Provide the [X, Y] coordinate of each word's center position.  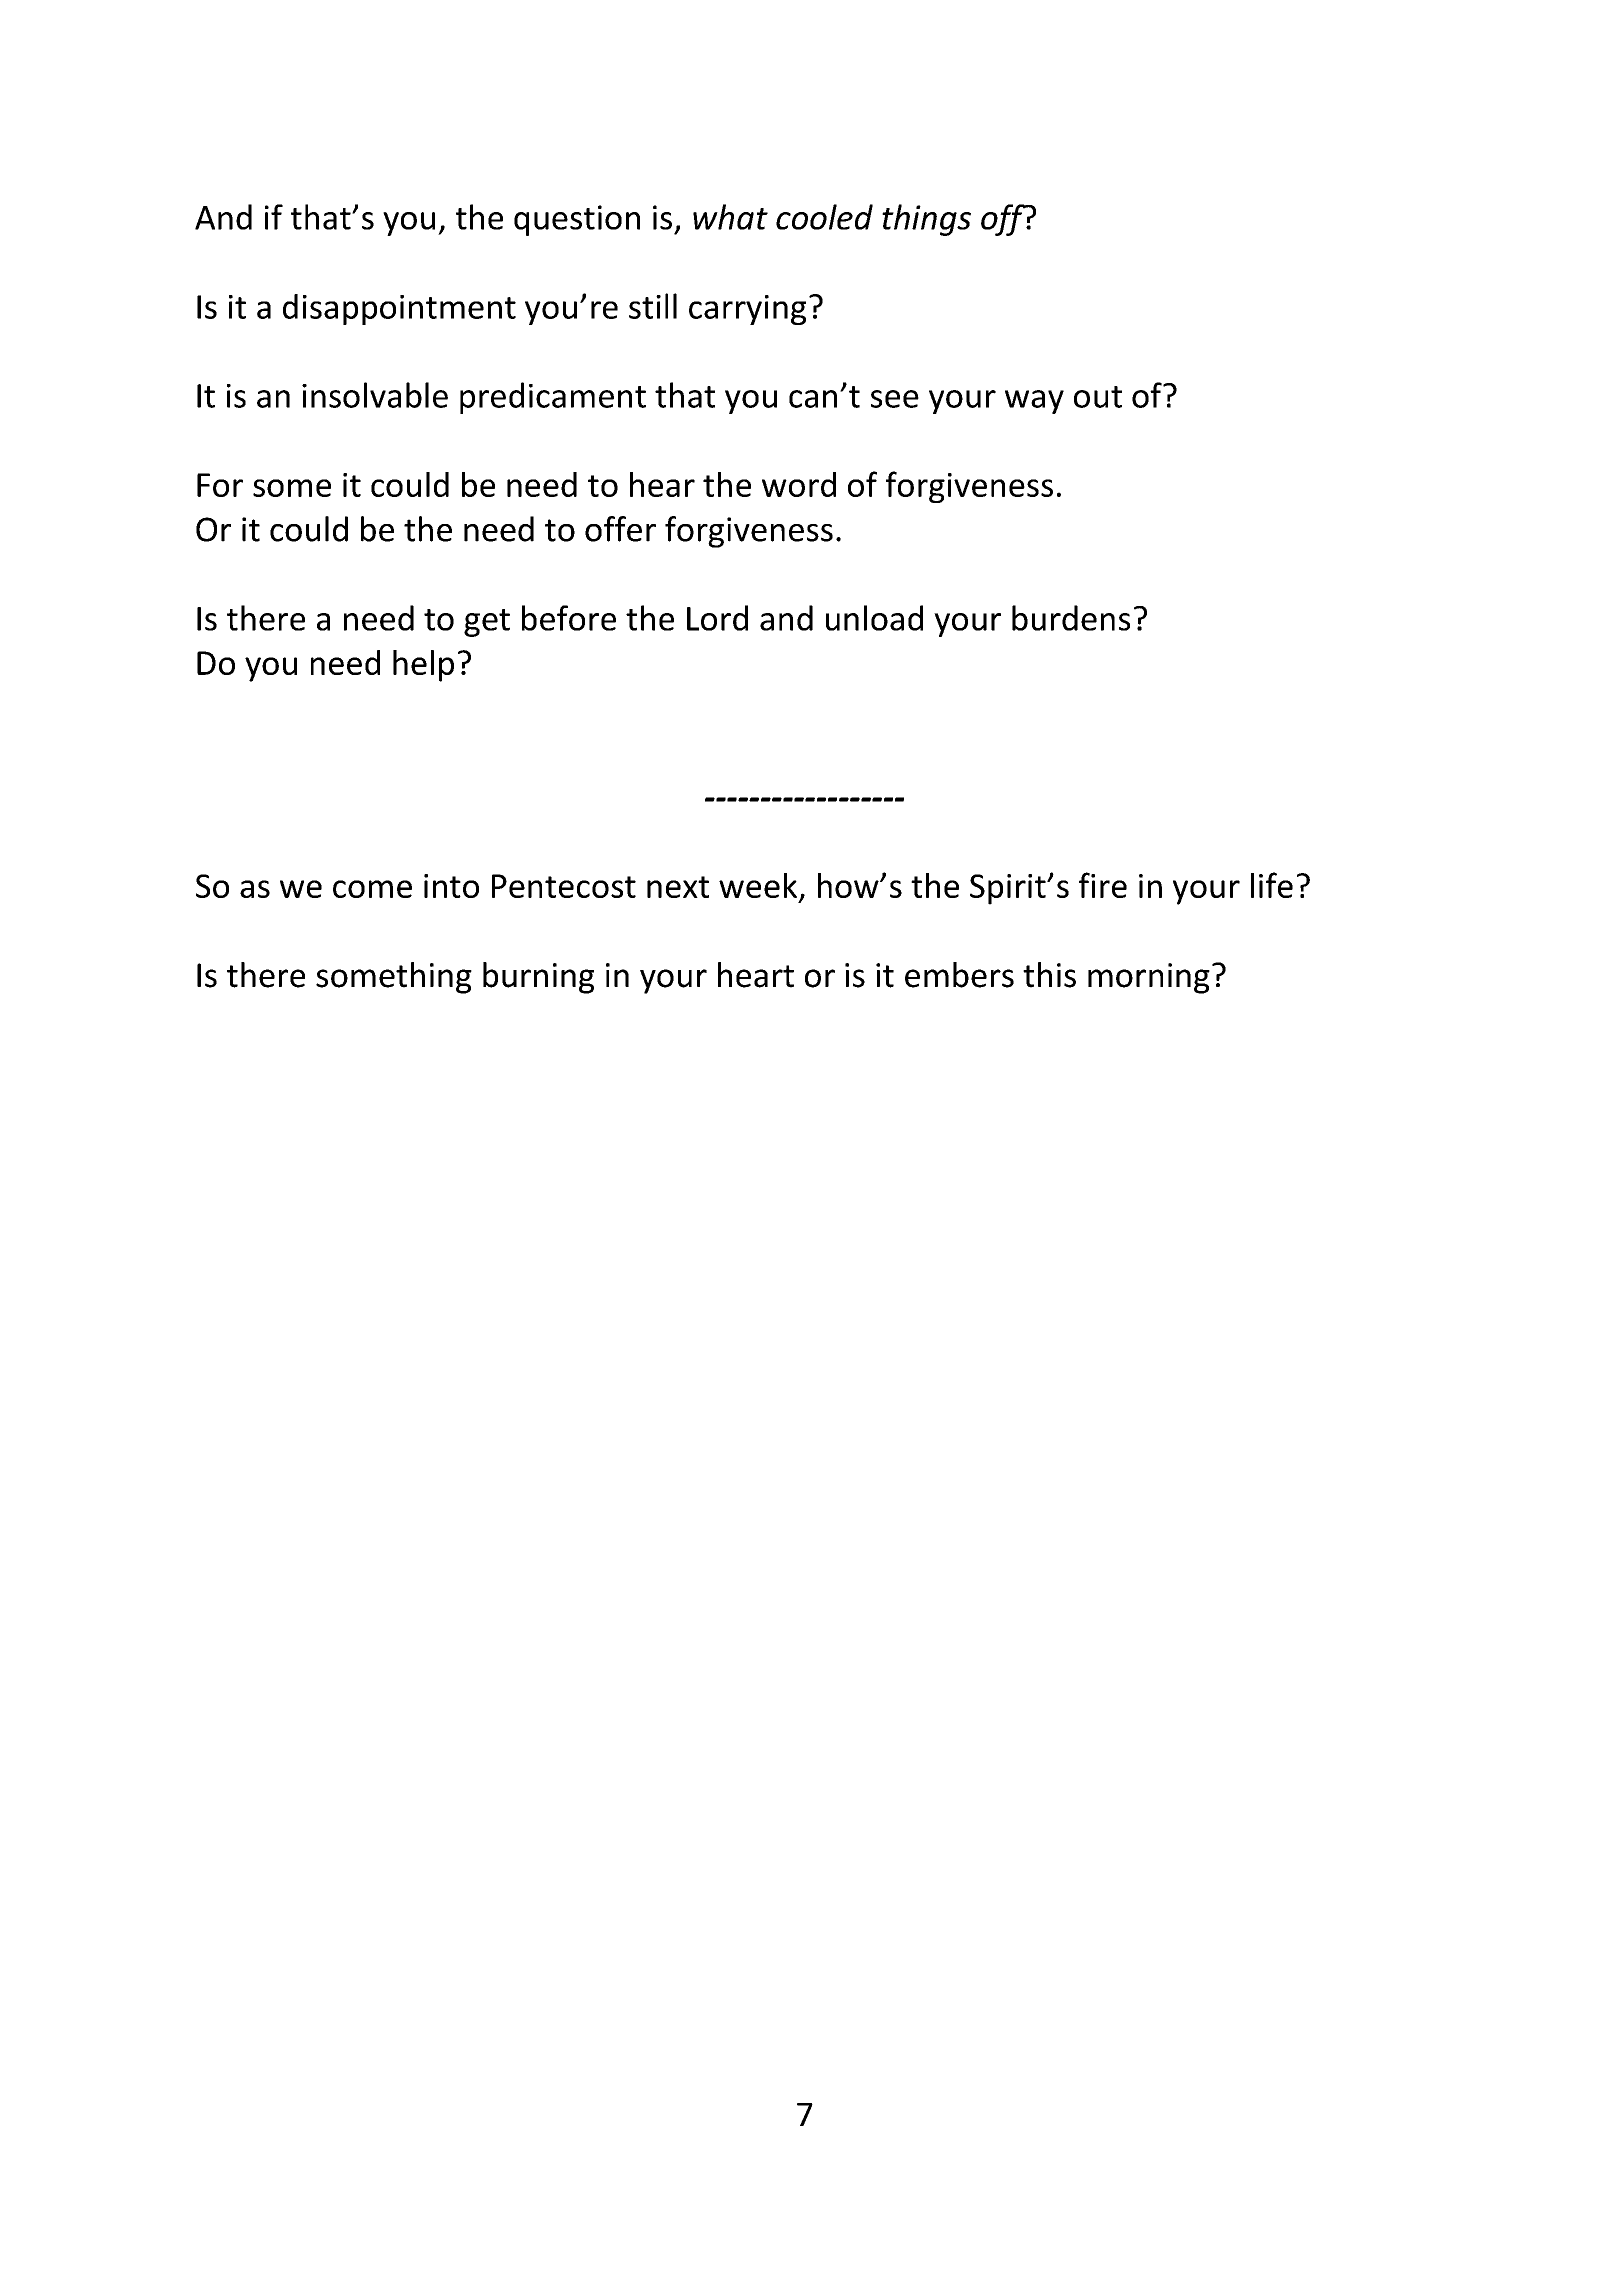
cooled [824, 217]
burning [538, 978]
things [926, 220]
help [423, 666]
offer [620, 529]
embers [959, 975]
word [799, 484]
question [577, 220]
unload [874, 618]
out [1098, 397]
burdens [1071, 618]
